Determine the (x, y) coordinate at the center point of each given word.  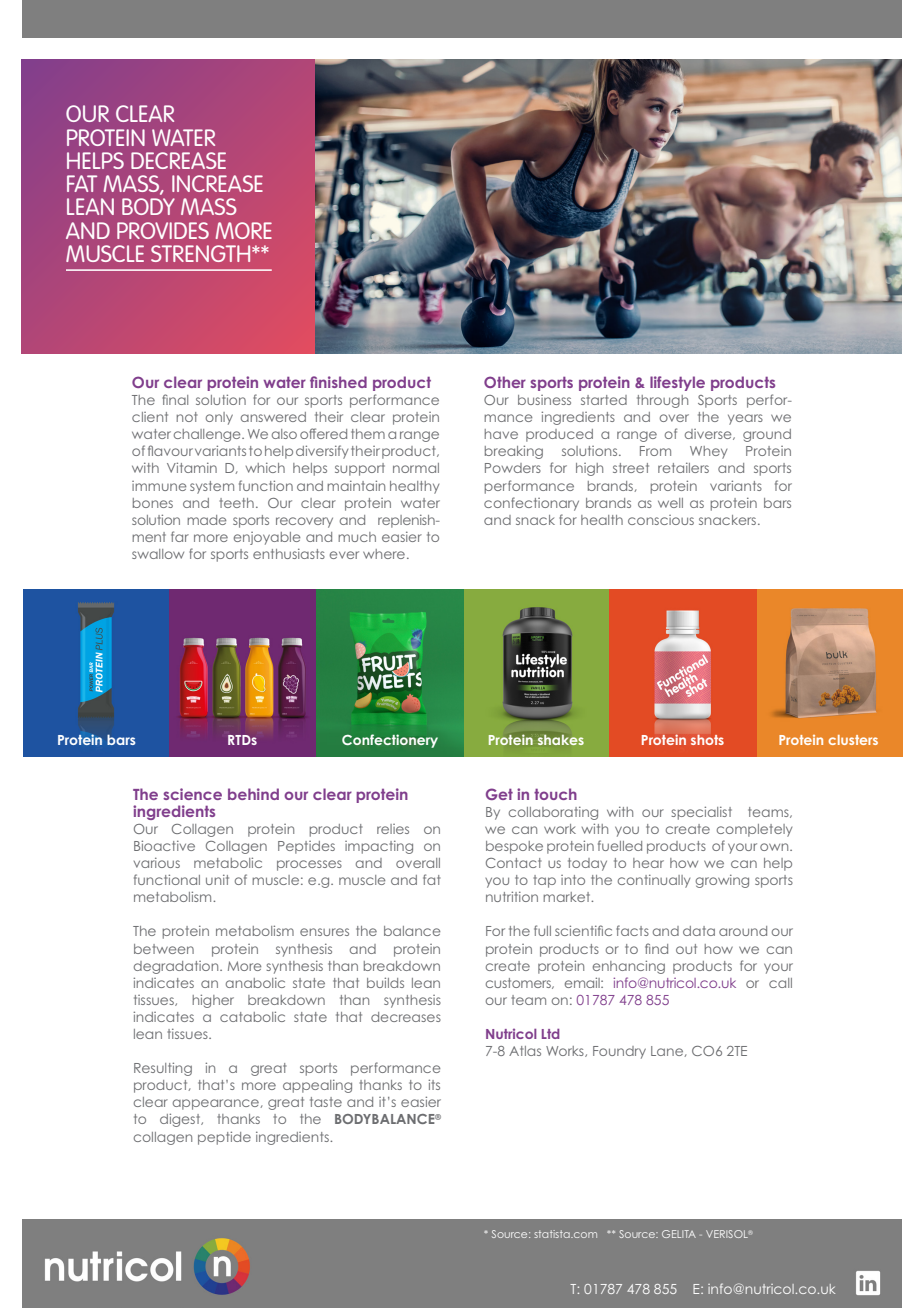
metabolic (228, 862)
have (501, 434)
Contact (513, 863)
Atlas (525, 1051)
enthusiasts (289, 553)
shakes (561, 740)
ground (767, 435)
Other (505, 382)
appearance (217, 1104)
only (219, 418)
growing (722, 881)
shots (707, 739)
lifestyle (677, 383)
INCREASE (217, 183)
